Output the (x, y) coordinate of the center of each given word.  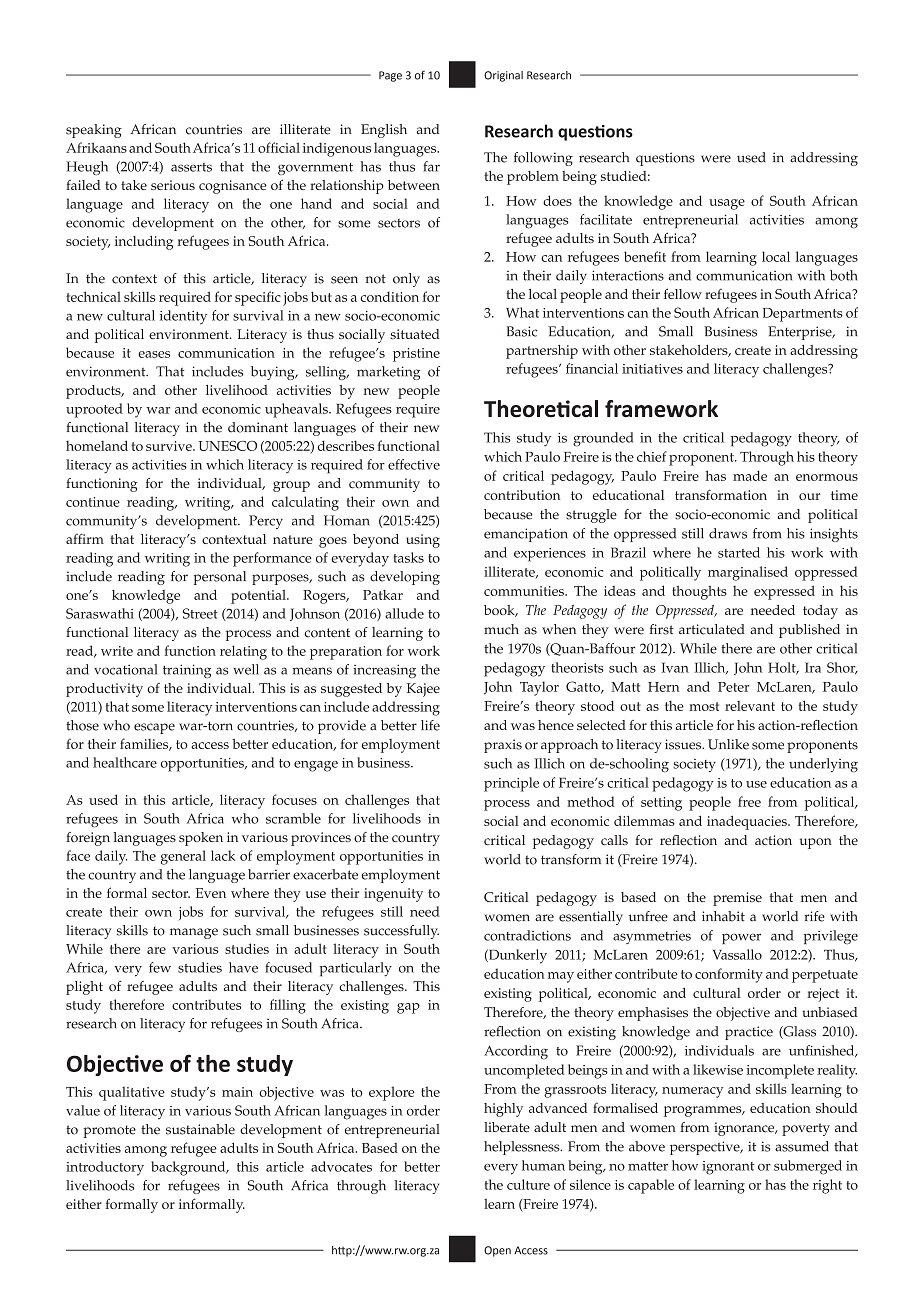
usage (727, 204)
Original (503, 76)
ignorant (728, 1168)
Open (497, 1251)
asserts (191, 167)
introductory (105, 1168)
